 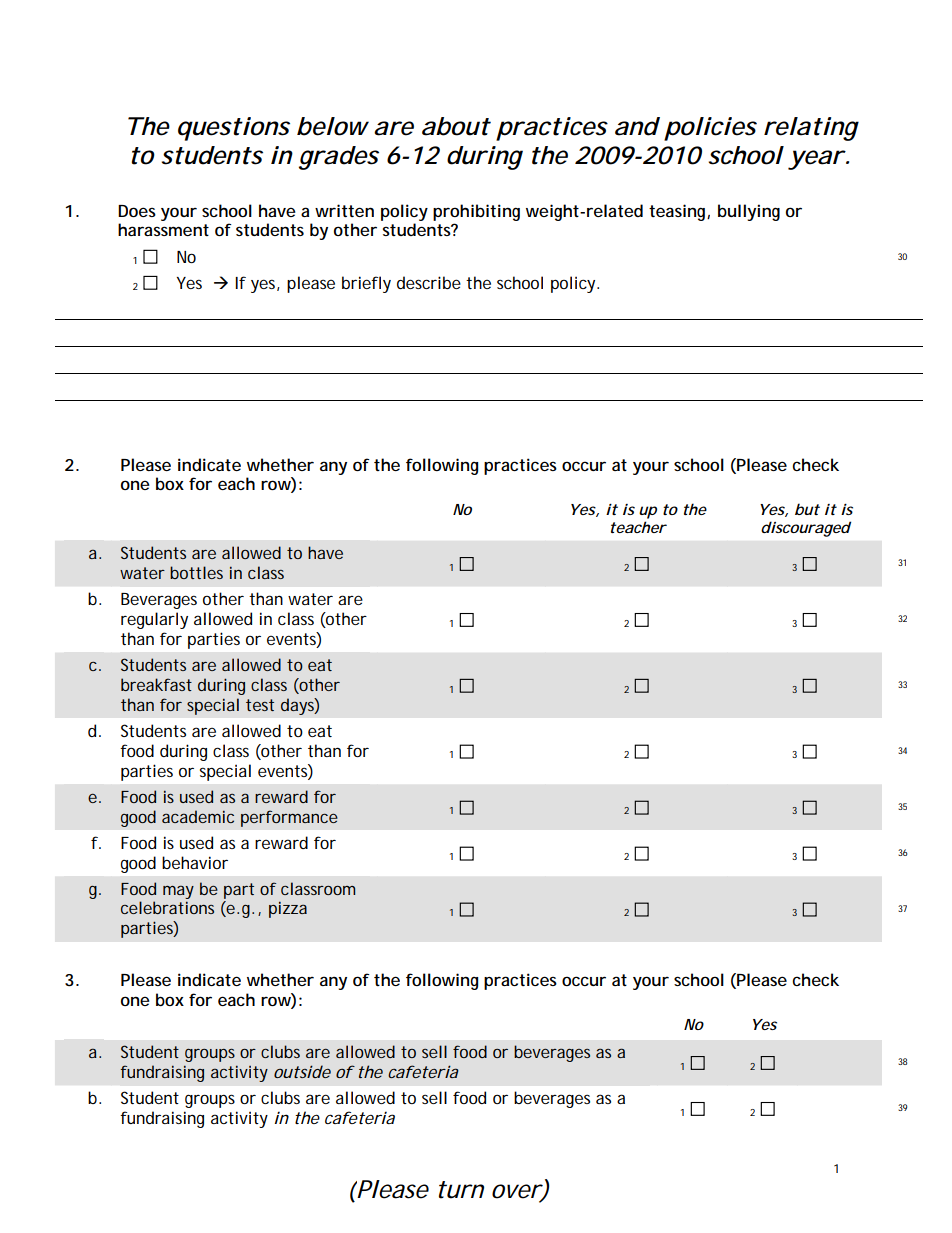 What do you see at coordinates (710, 129) in the page?
I see `policies` at bounding box center [710, 129].
